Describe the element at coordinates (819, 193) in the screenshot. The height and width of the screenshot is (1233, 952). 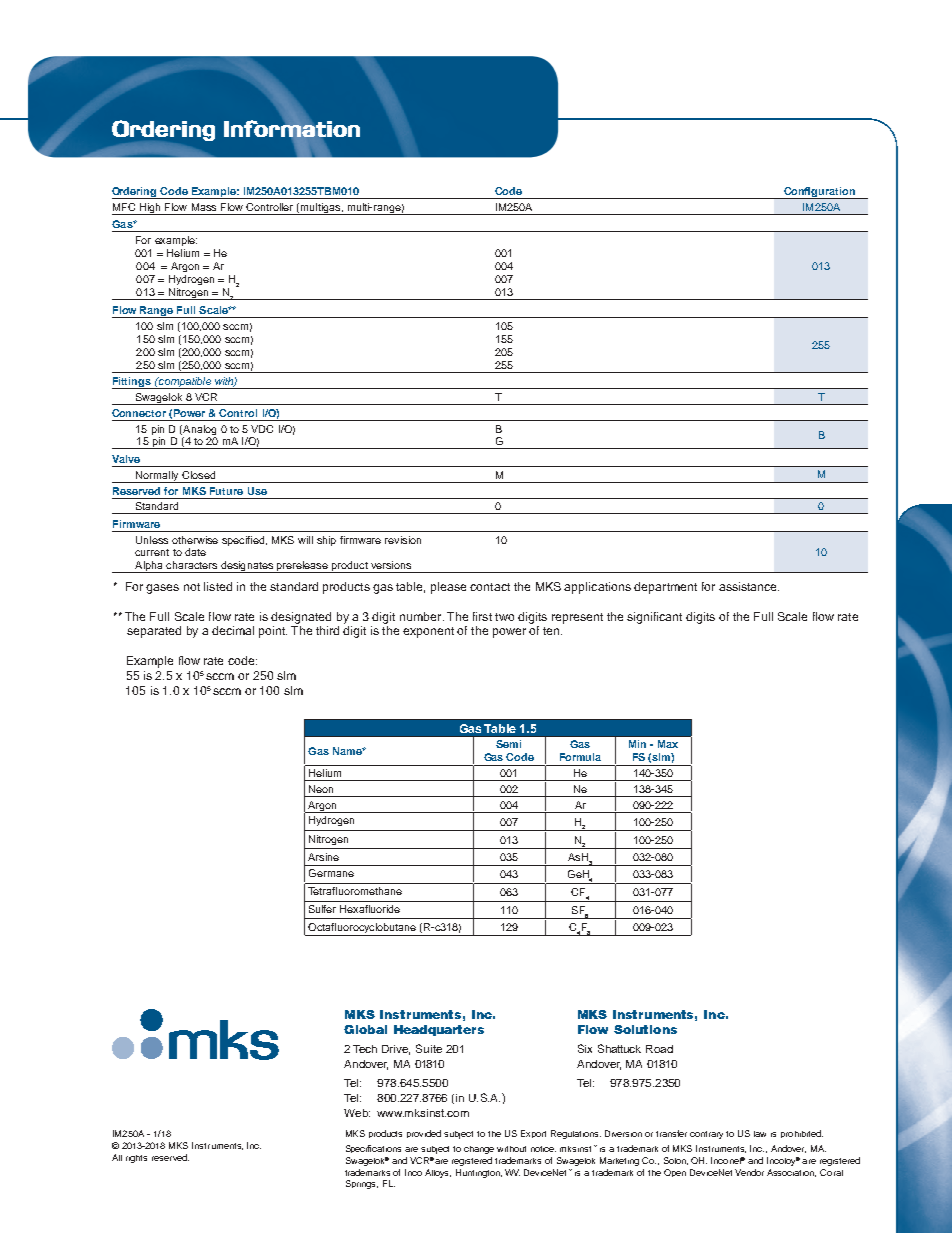
I see `Configuration` at that location.
